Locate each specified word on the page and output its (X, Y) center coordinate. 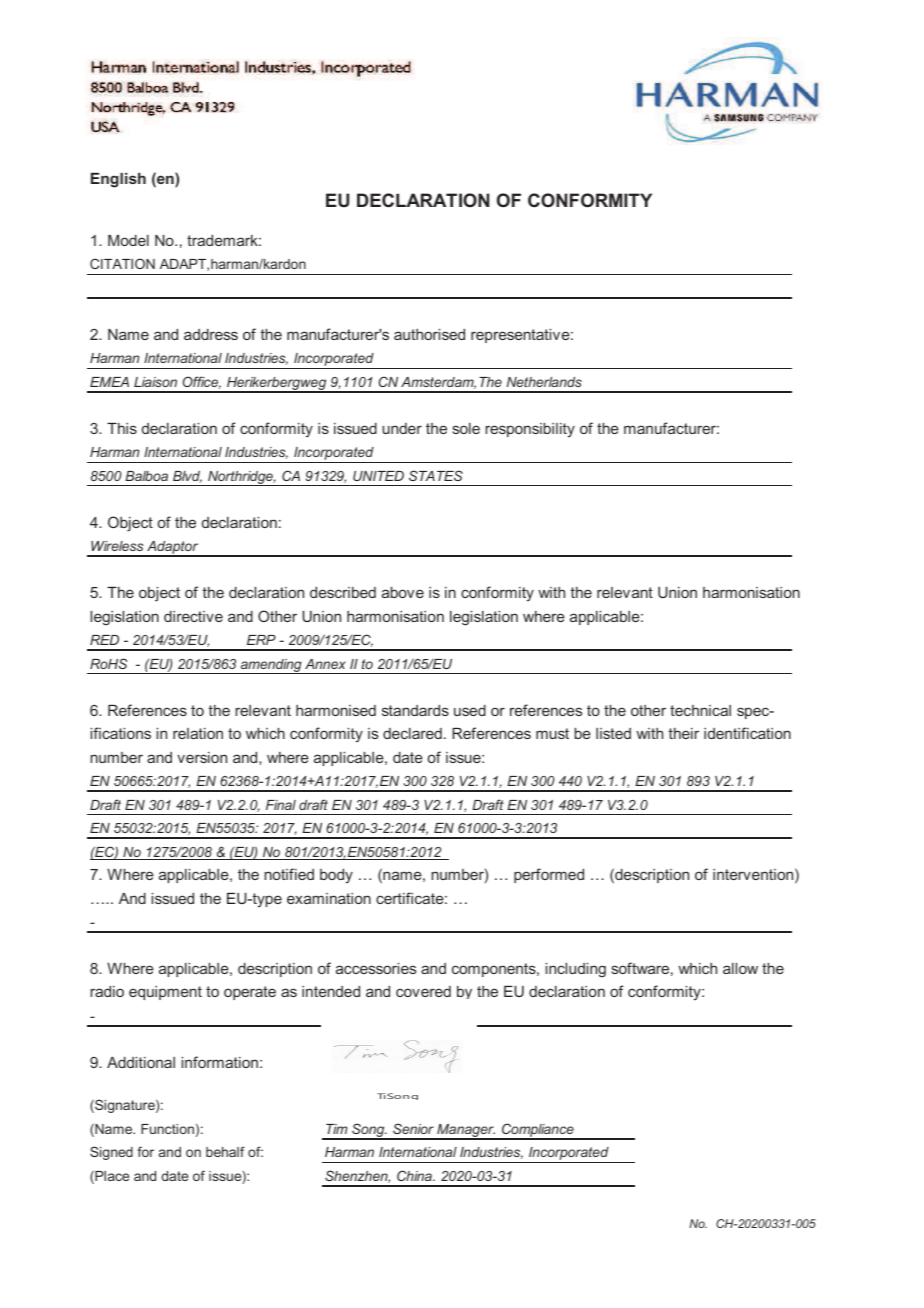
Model (128, 240)
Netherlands (544, 382)
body (336, 876)
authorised (429, 334)
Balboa (146, 476)
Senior (413, 1128)
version (202, 757)
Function (167, 1129)
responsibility (530, 430)
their (684, 733)
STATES (436, 475)
